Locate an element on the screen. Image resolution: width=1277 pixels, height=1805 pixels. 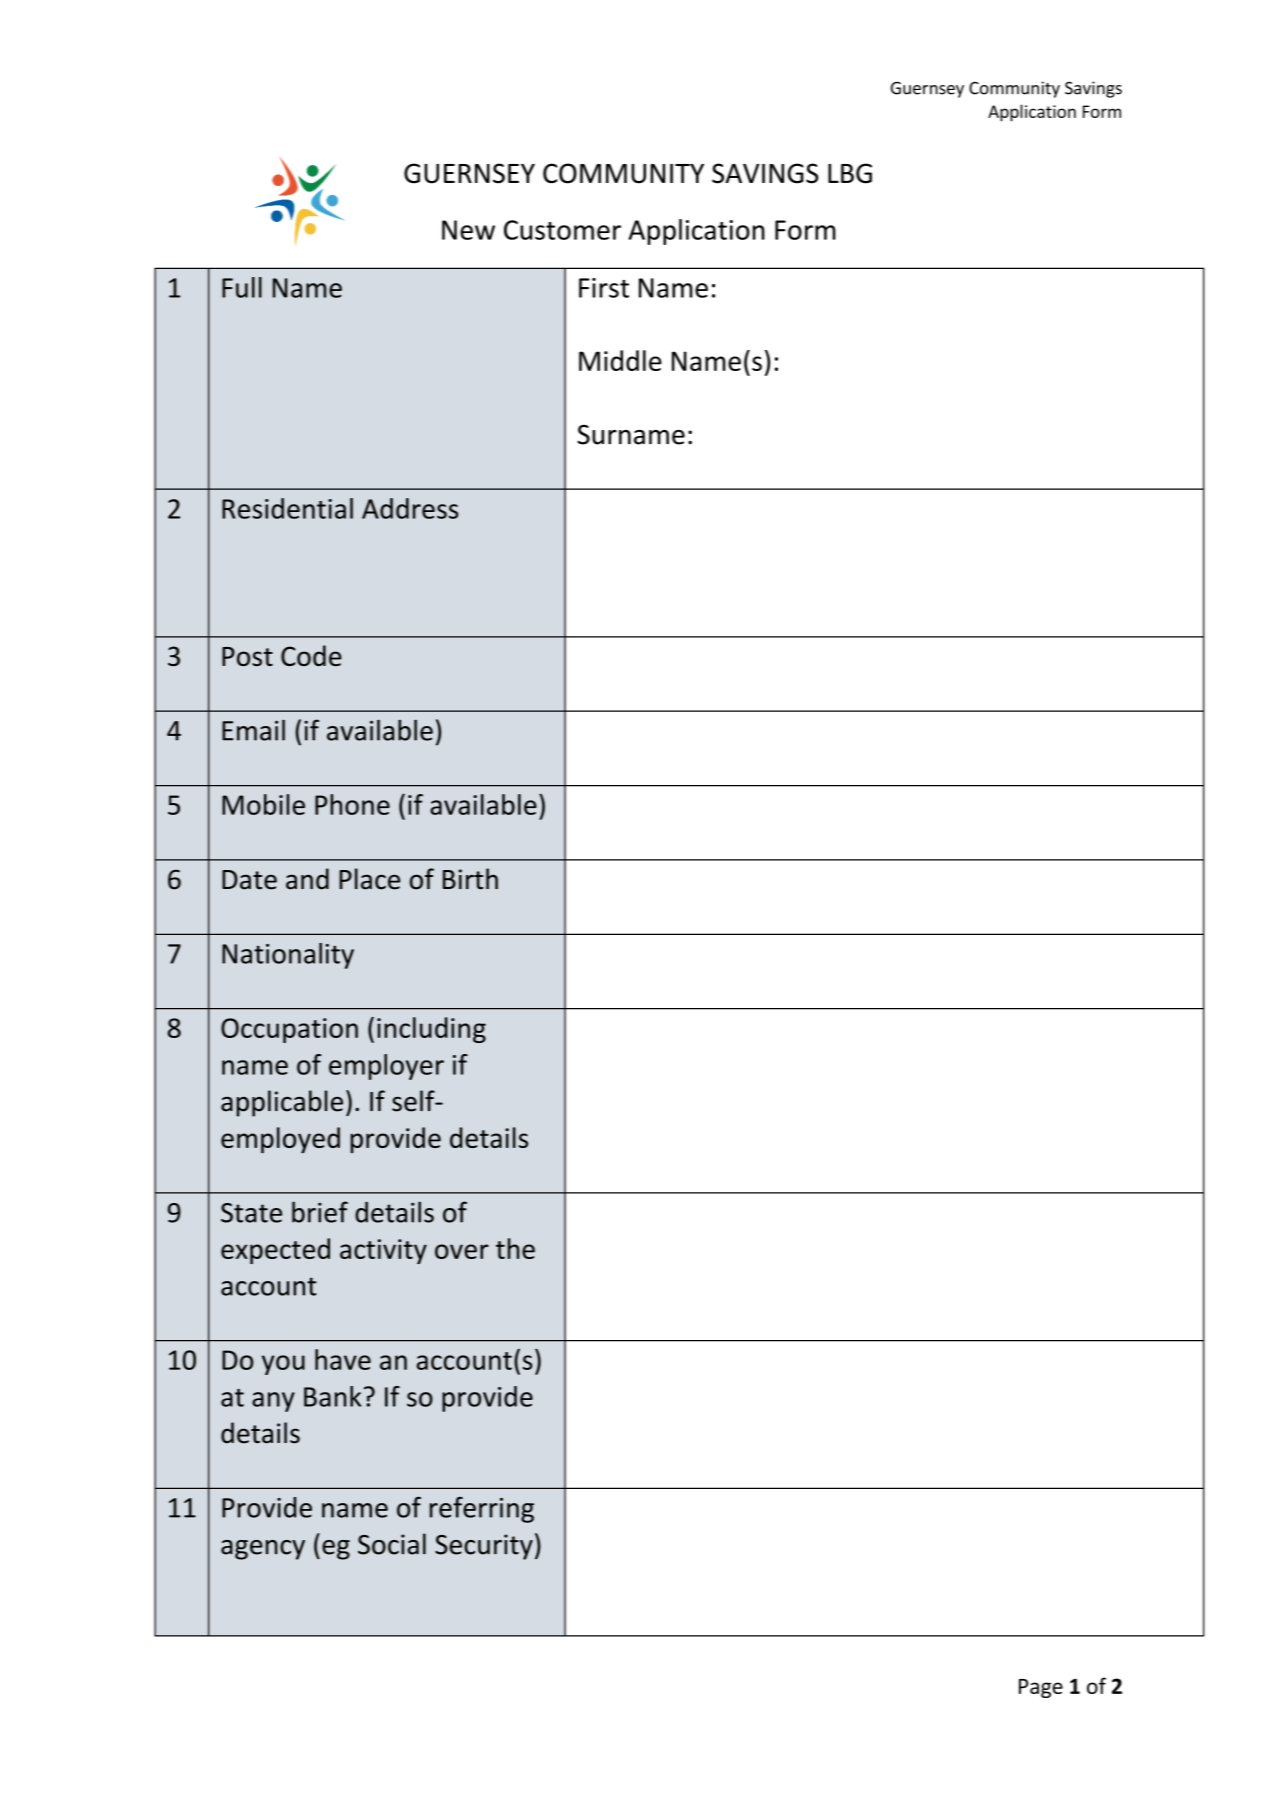
Birth is located at coordinates (470, 879).
